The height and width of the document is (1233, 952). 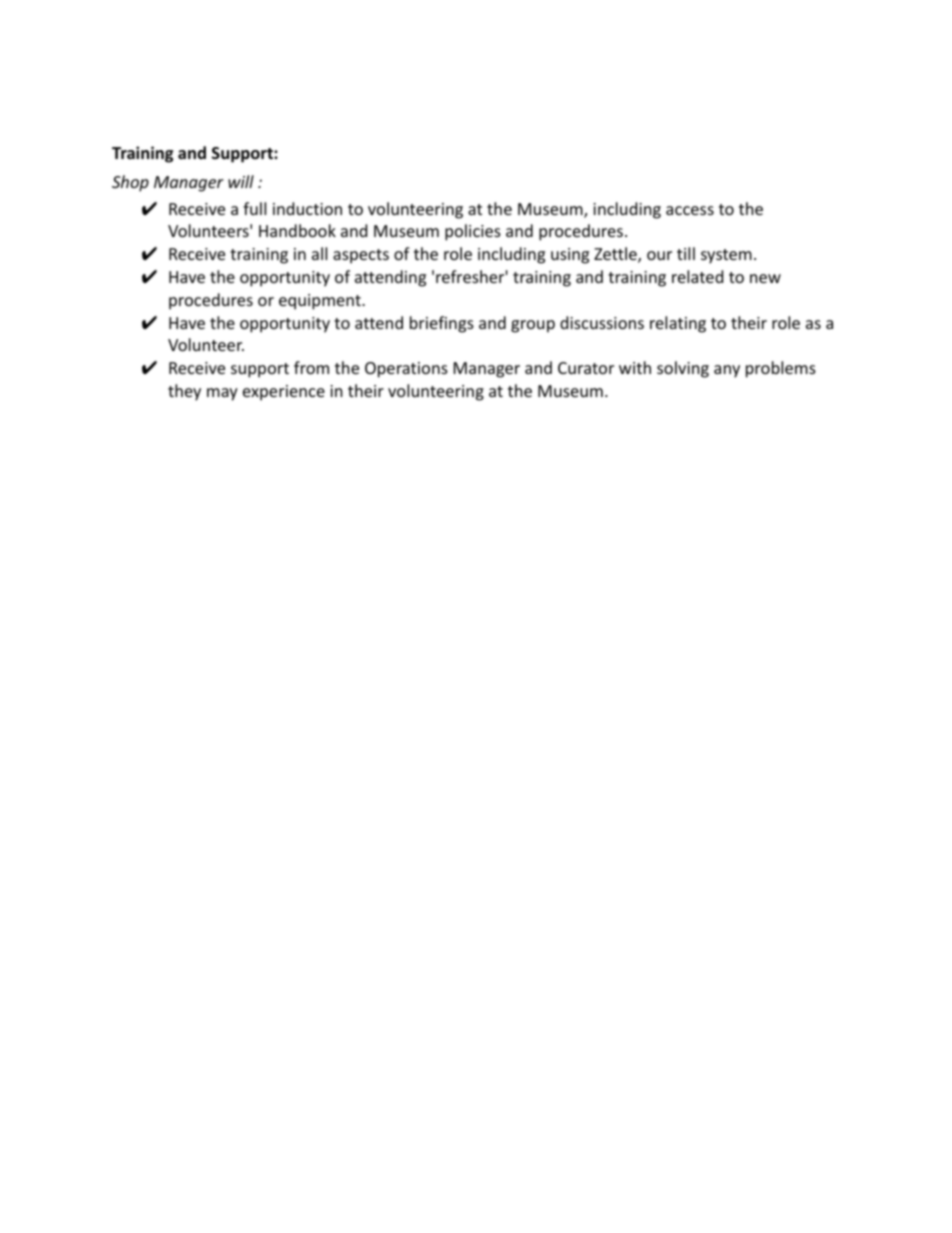 What do you see at coordinates (686, 253) in the document?
I see `till` at bounding box center [686, 253].
